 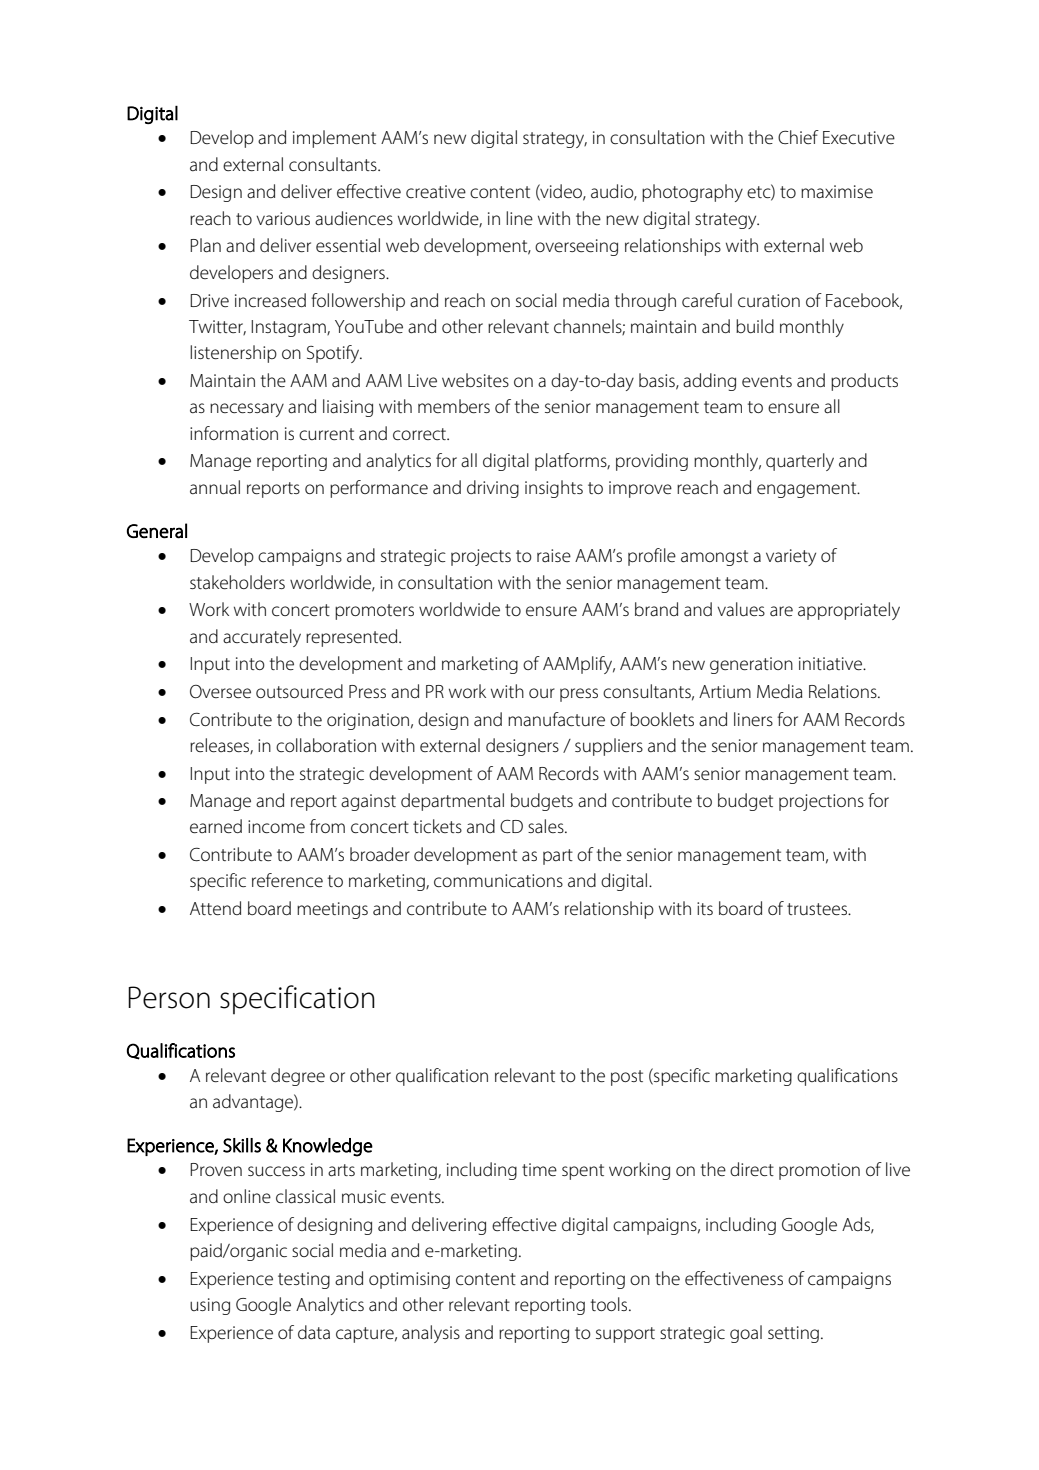 What do you see at coordinates (431, 1334) in the page?
I see `analysis` at bounding box center [431, 1334].
